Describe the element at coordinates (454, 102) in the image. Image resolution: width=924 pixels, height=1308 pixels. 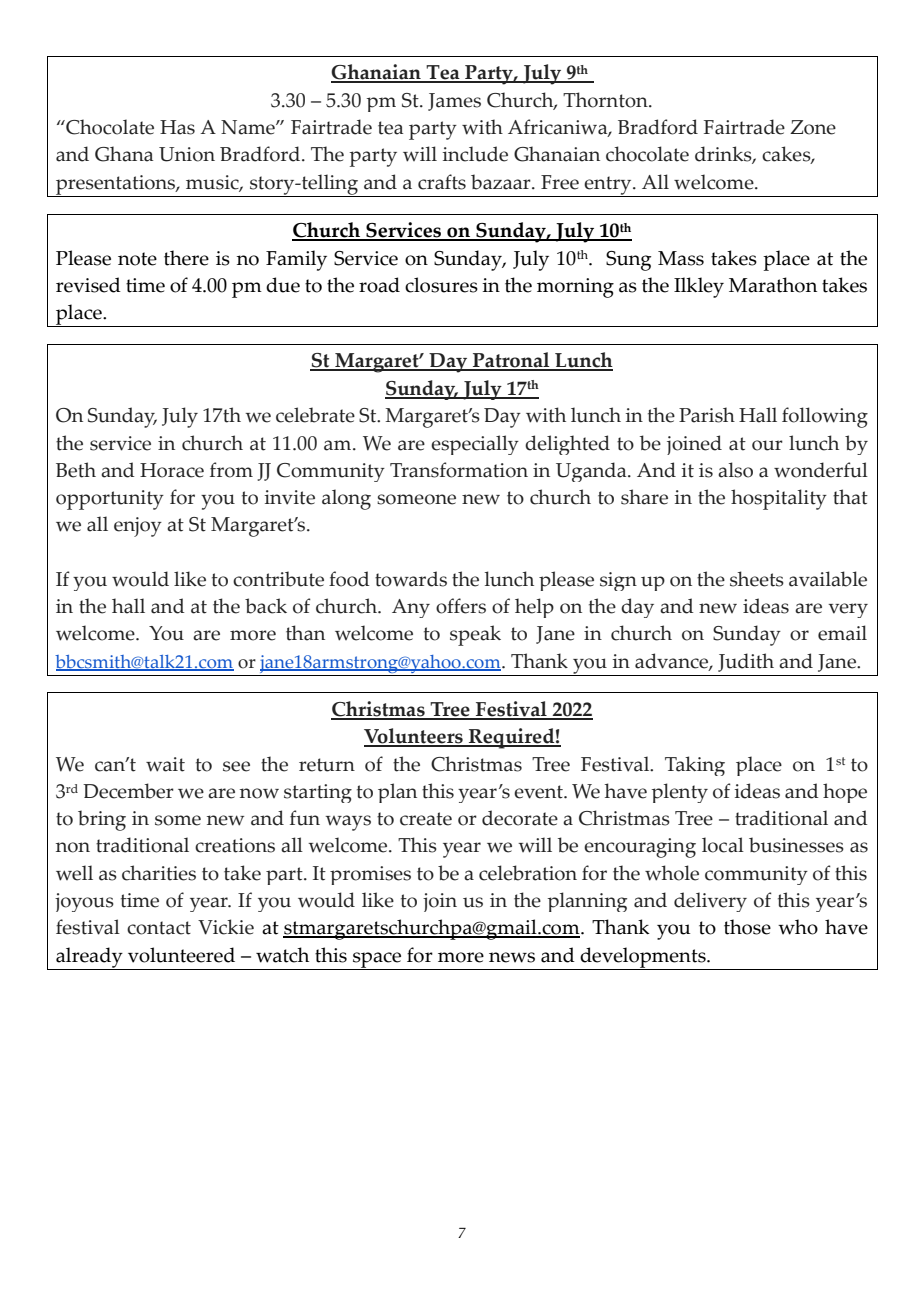
I see `James` at that location.
